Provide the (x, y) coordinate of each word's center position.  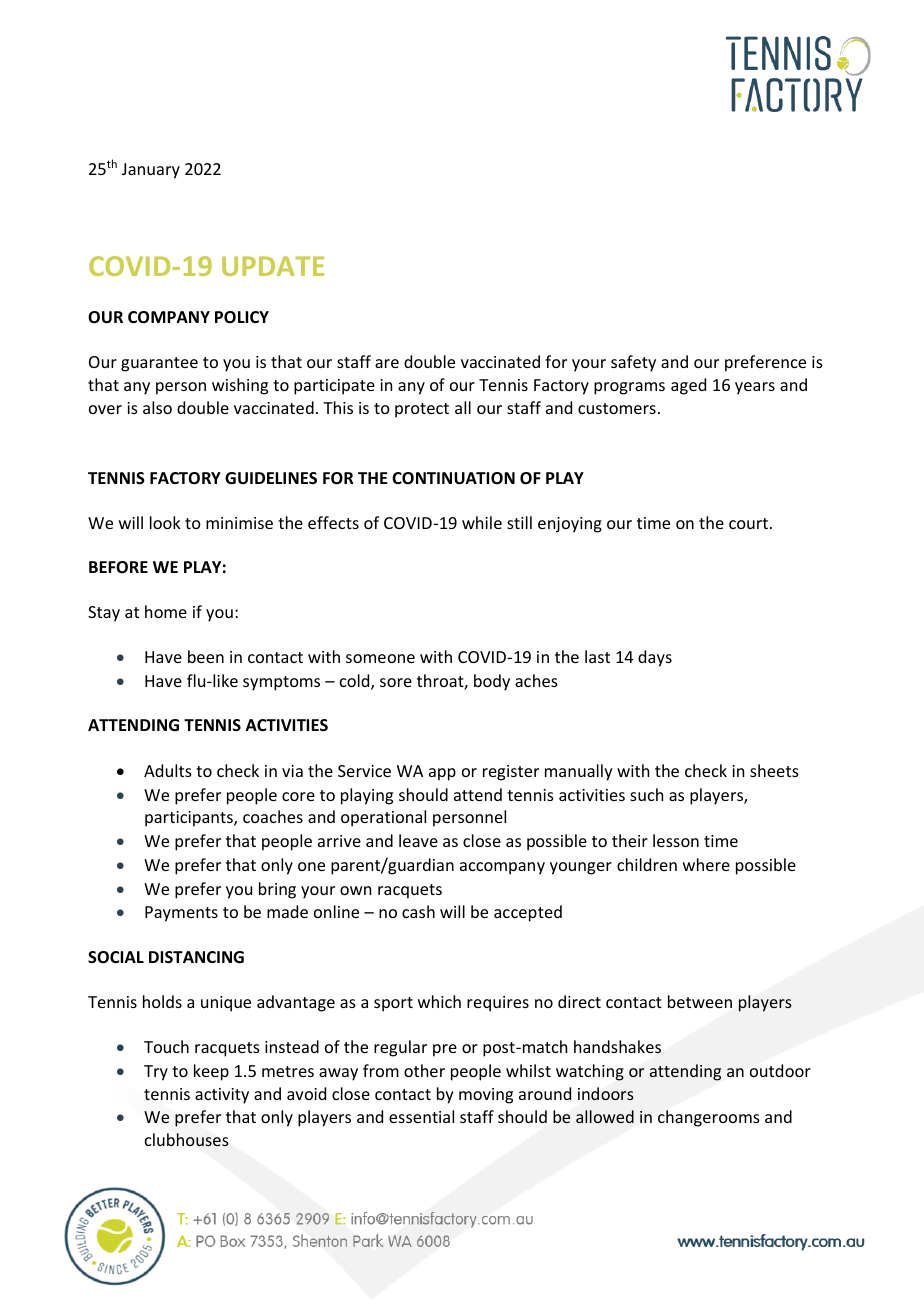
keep (211, 1072)
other (424, 1070)
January (151, 171)
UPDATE (273, 266)
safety (633, 363)
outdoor (780, 1070)
